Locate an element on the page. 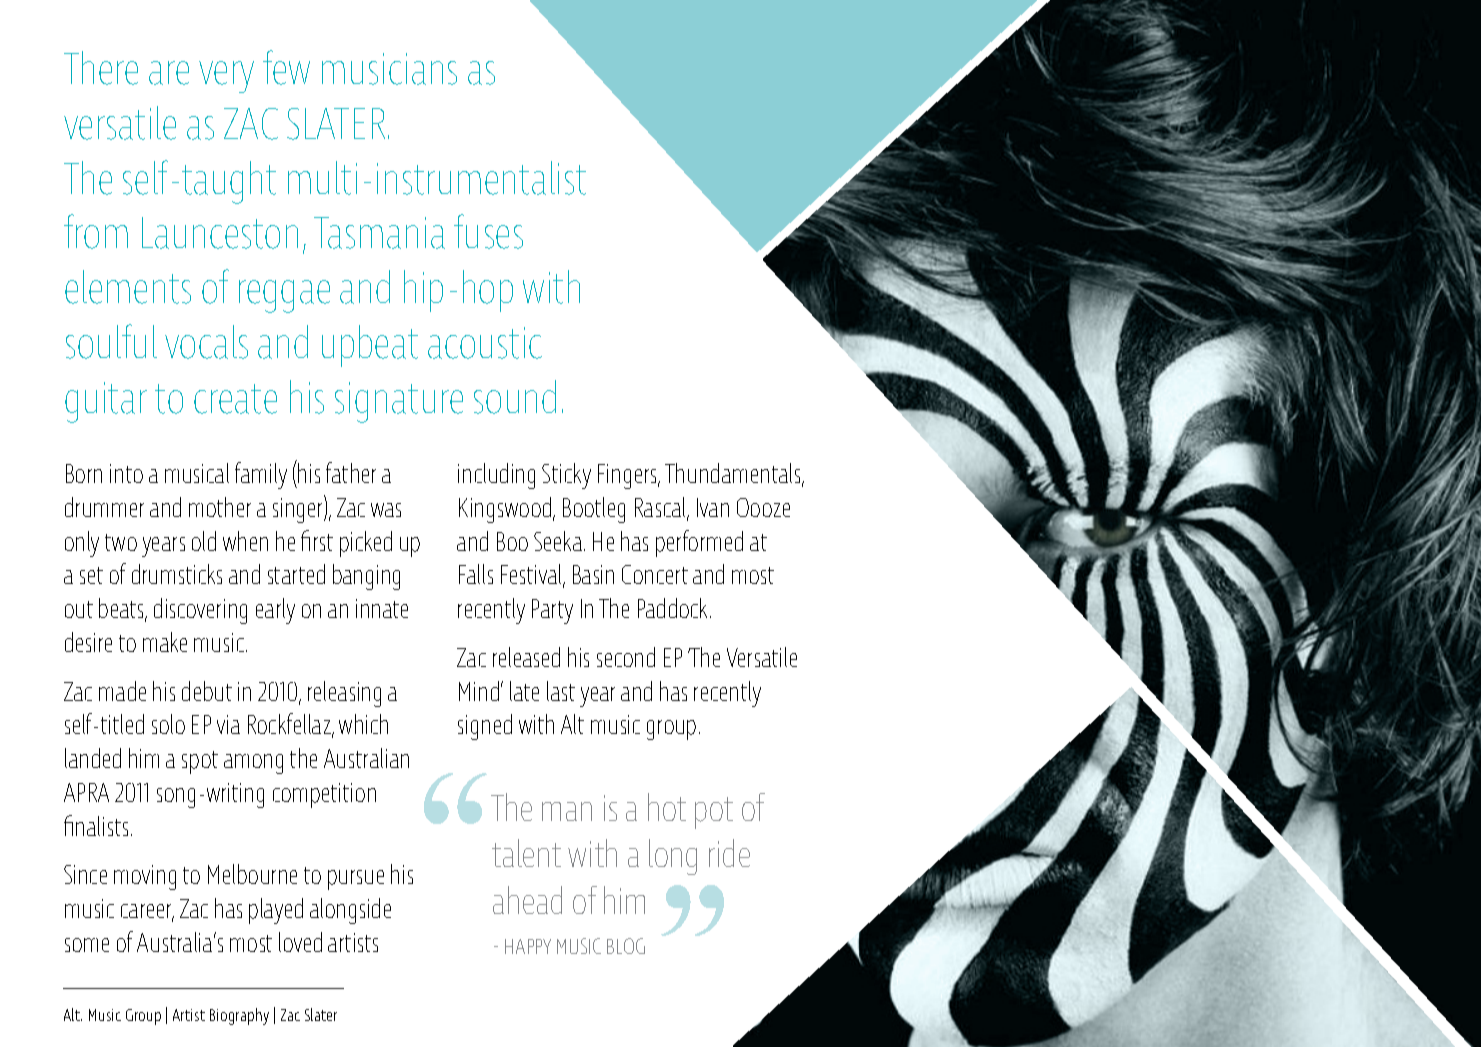 Image resolution: width=1481 pixels, height=1047 pixels. few is located at coordinates (286, 67).
